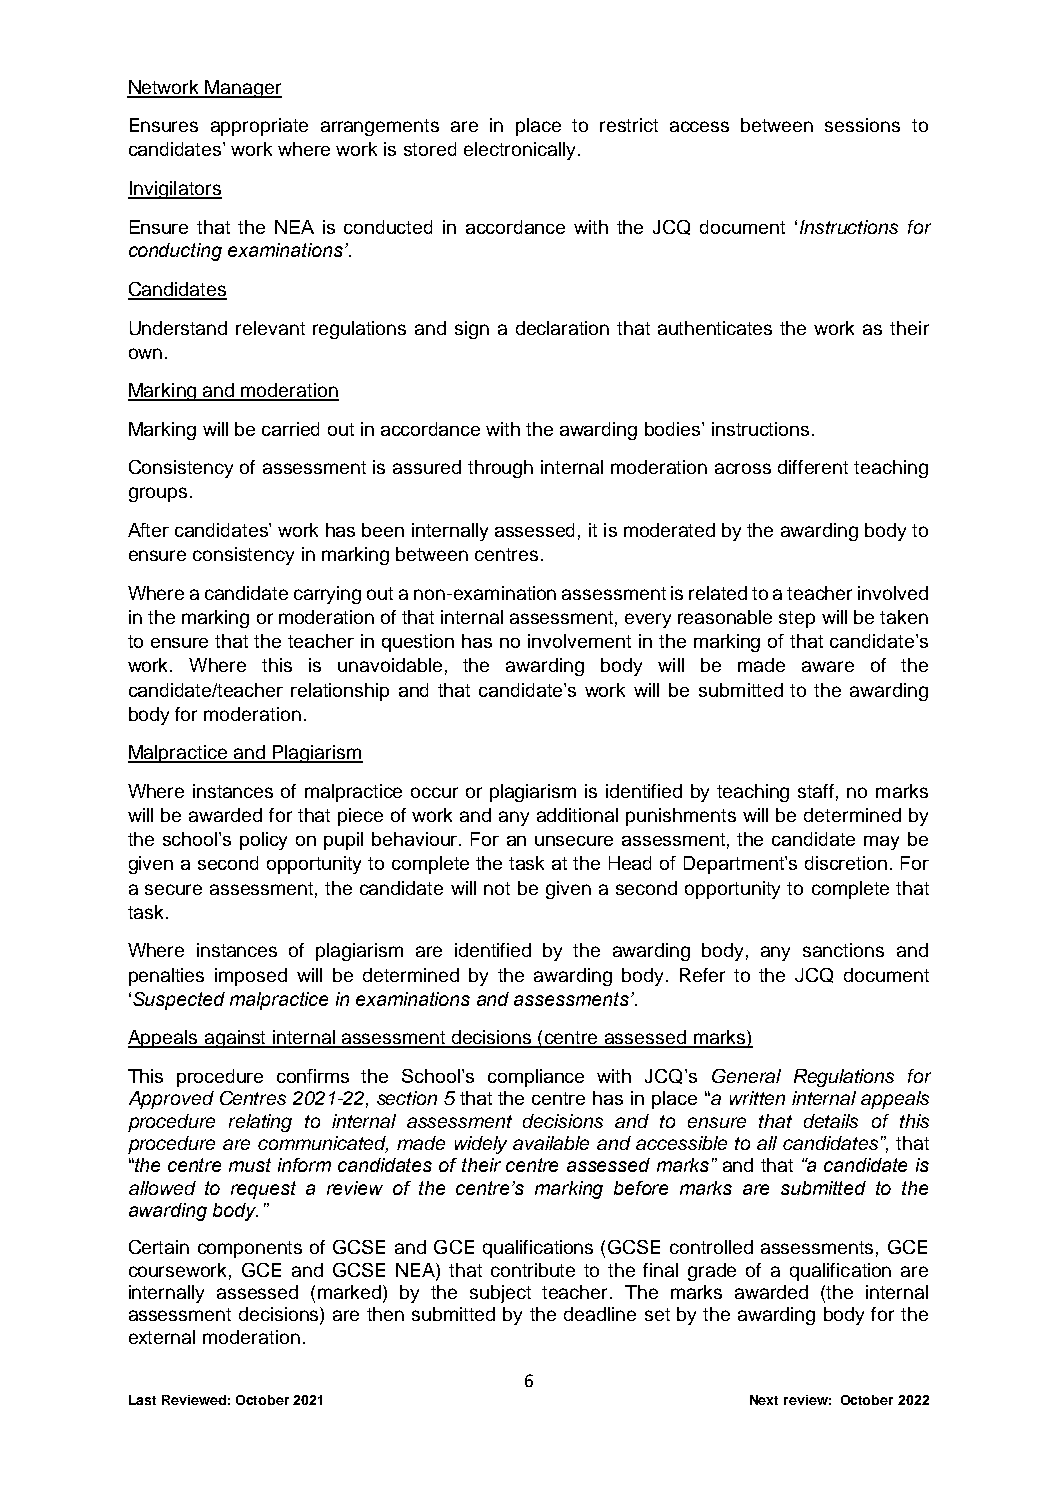 The height and width of the screenshot is (1495, 1057). What do you see at coordinates (259, 127) in the screenshot?
I see `appropriate` at bounding box center [259, 127].
